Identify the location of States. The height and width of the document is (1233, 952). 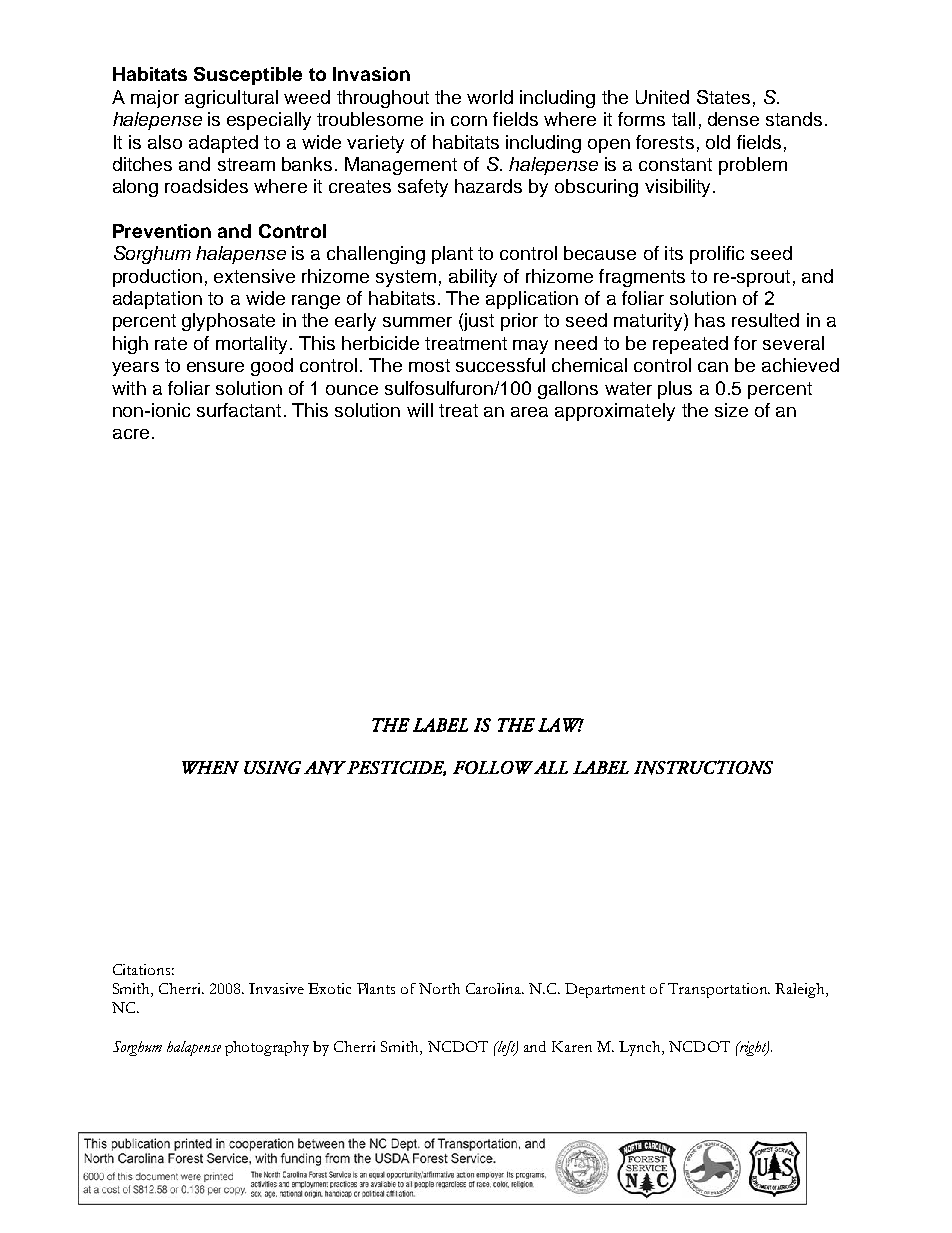
(723, 97).
